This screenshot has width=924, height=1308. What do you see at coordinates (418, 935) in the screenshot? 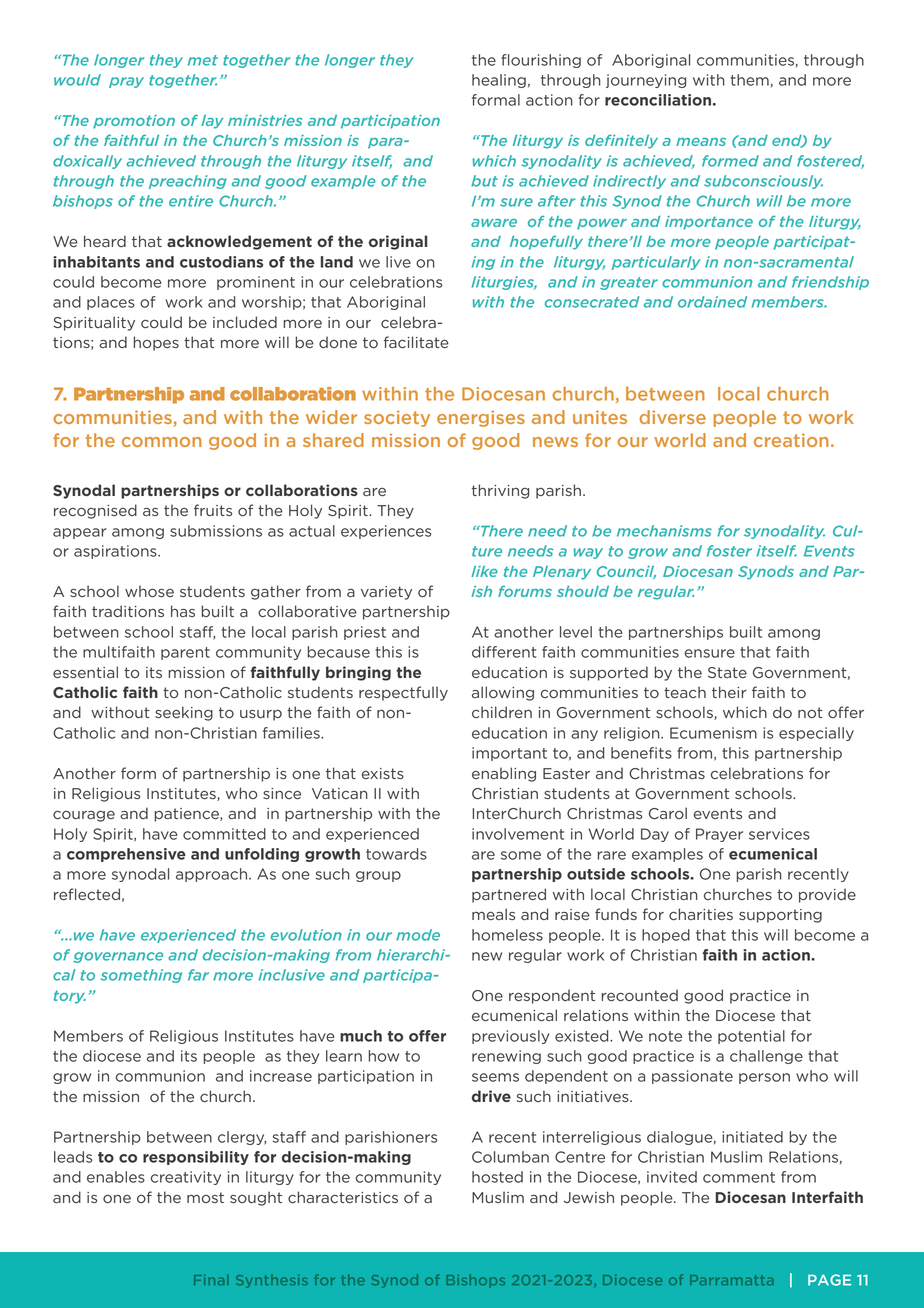
I see `mode` at bounding box center [418, 935].
